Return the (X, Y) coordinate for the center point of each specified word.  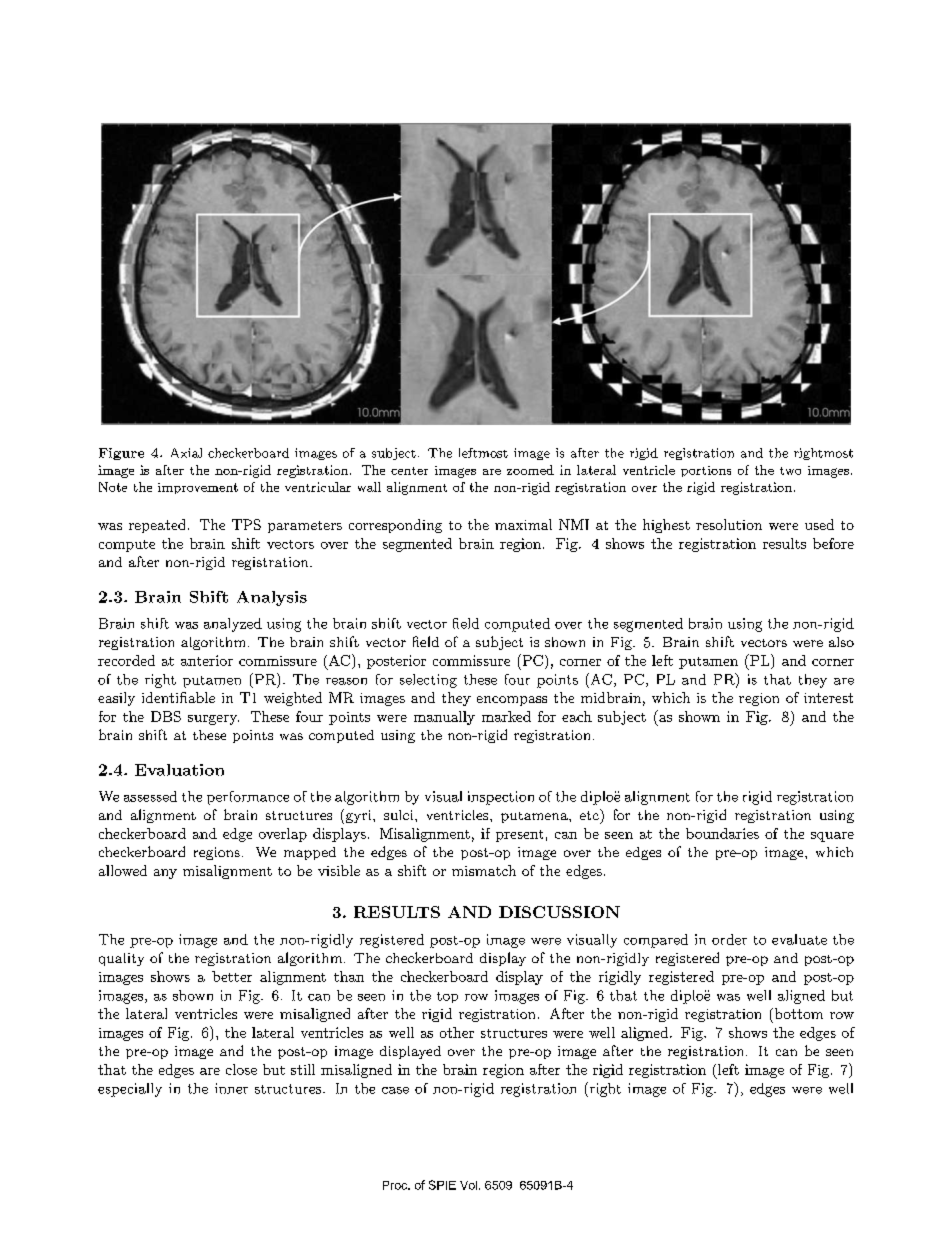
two (790, 471)
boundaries (722, 833)
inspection (501, 798)
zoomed (530, 470)
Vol (468, 1185)
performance (248, 798)
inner (231, 1088)
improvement (198, 488)
